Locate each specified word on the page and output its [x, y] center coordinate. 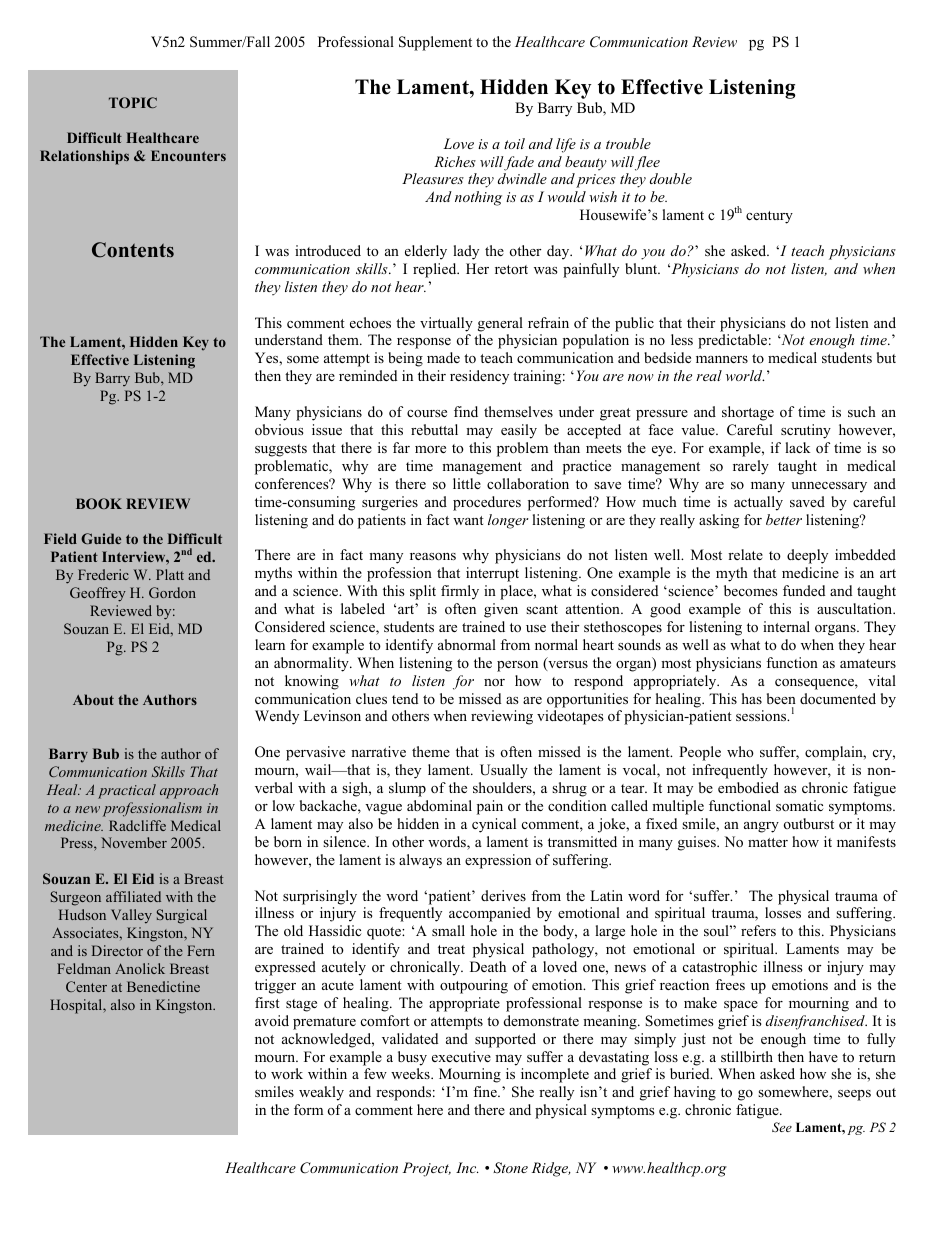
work [287, 1073]
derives [503, 895]
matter [768, 842]
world [745, 375]
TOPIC [133, 102]
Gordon [172, 592]
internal [786, 626]
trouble [628, 143]
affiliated [133, 896]
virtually [446, 324]
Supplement [435, 43]
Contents [133, 250]
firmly [460, 592]
